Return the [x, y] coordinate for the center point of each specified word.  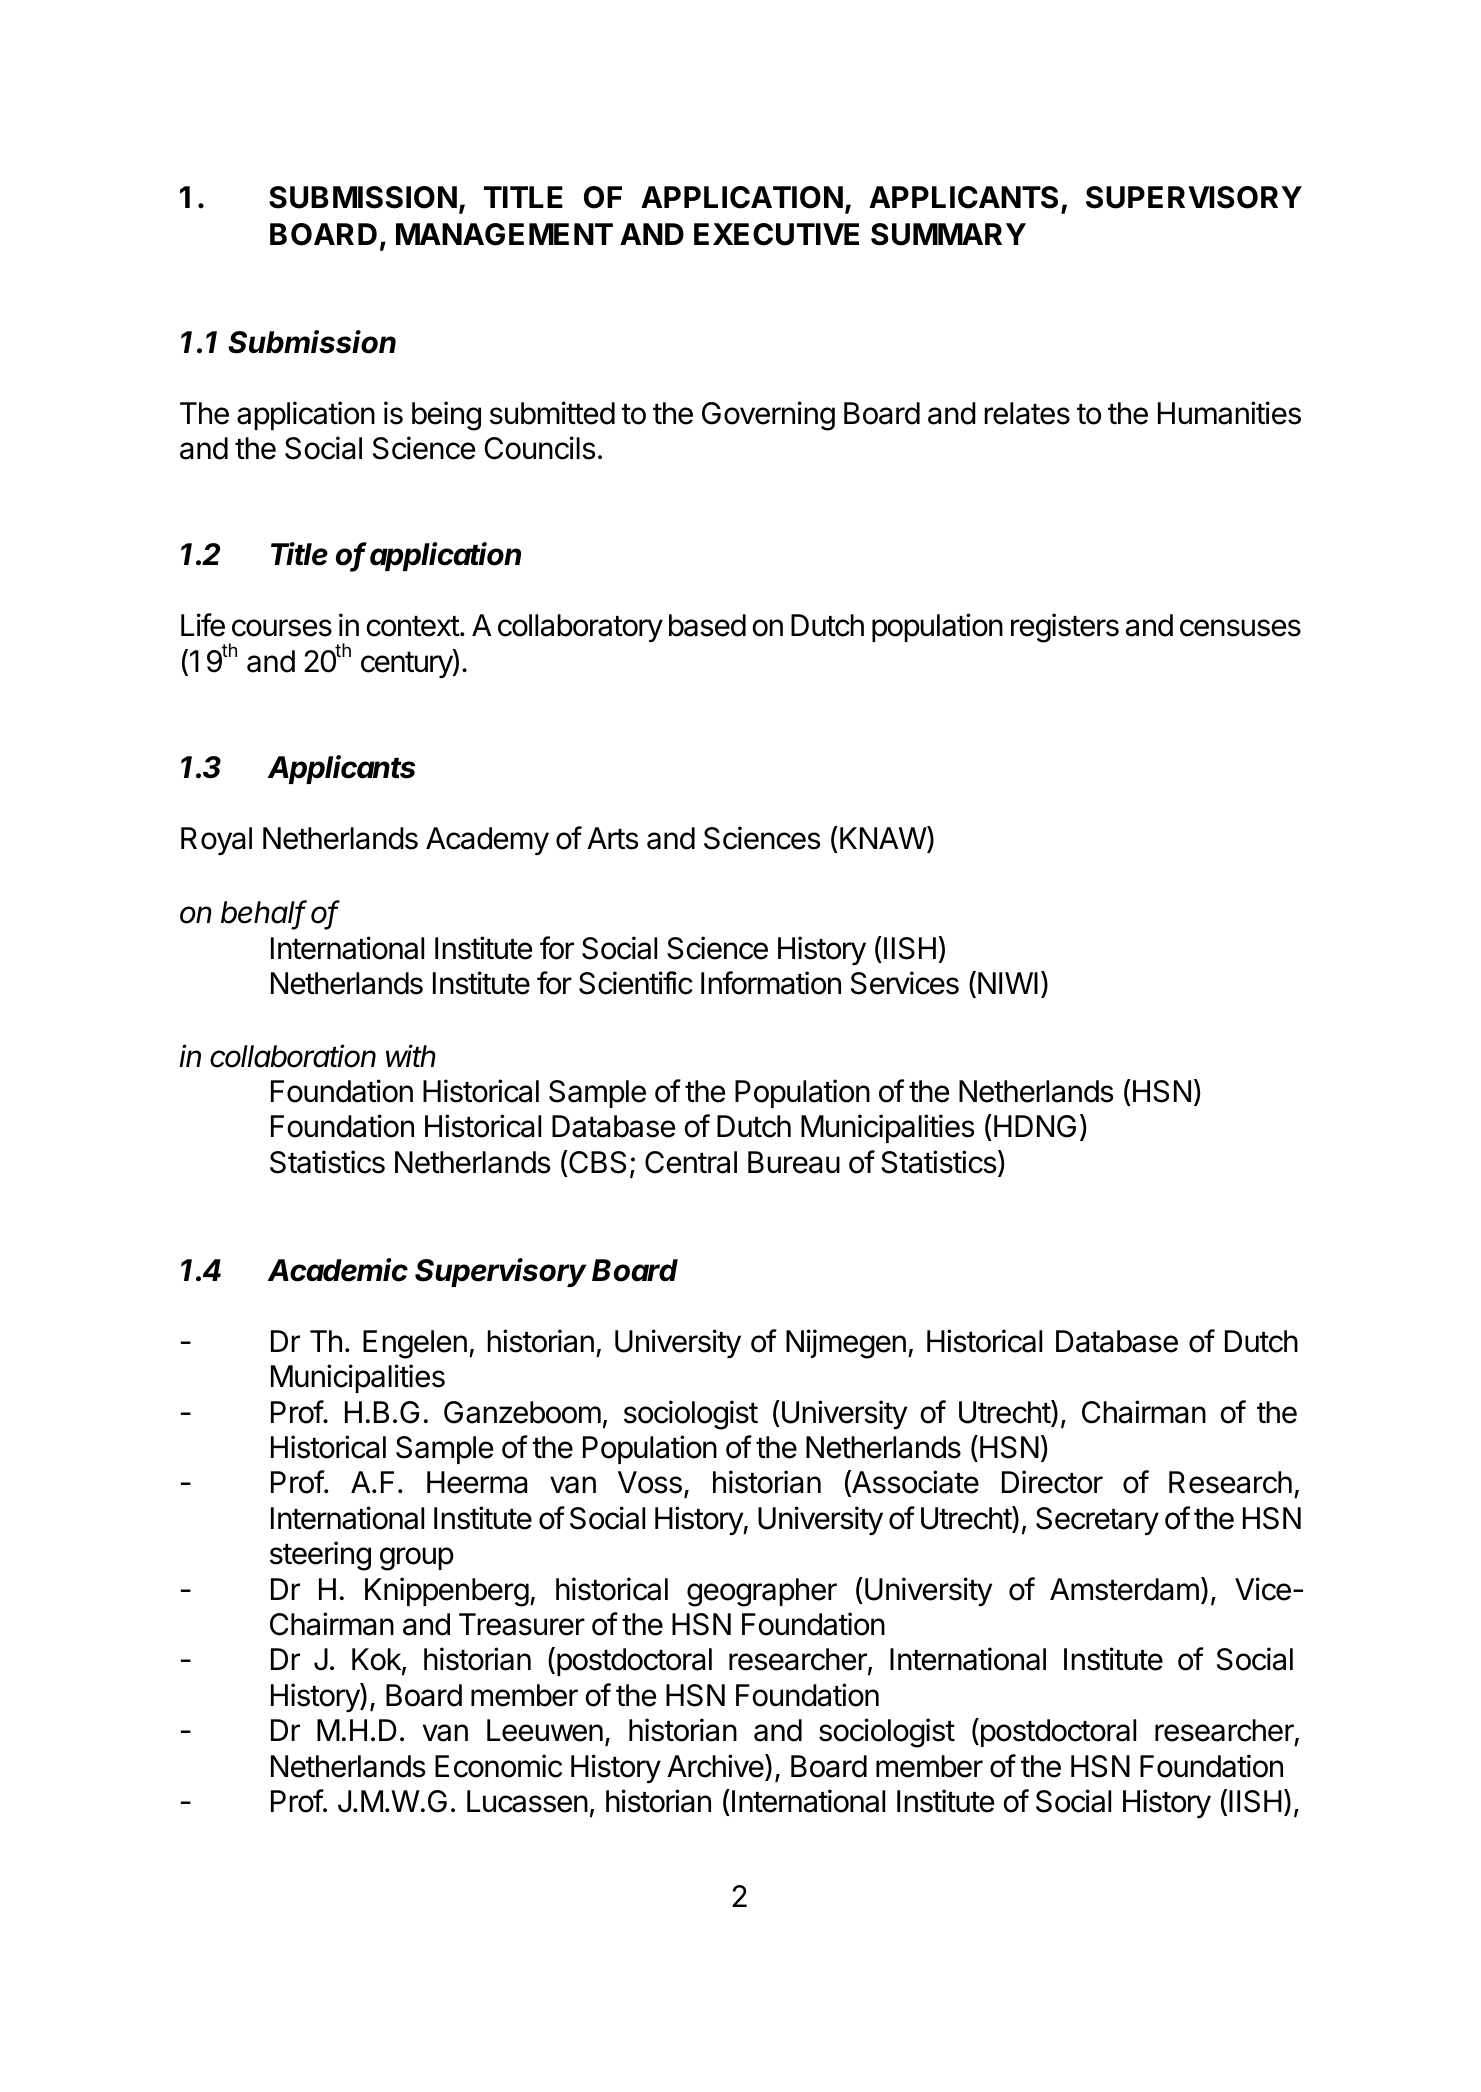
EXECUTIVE [776, 234]
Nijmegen [846, 1344]
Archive [716, 1766]
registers [1065, 628]
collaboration [293, 1056]
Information [771, 983]
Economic [498, 1766]
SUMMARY [948, 234]
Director [1052, 1482]
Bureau [794, 1162]
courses [282, 628]
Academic [338, 1270]
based [707, 625]
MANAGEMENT [504, 234]
